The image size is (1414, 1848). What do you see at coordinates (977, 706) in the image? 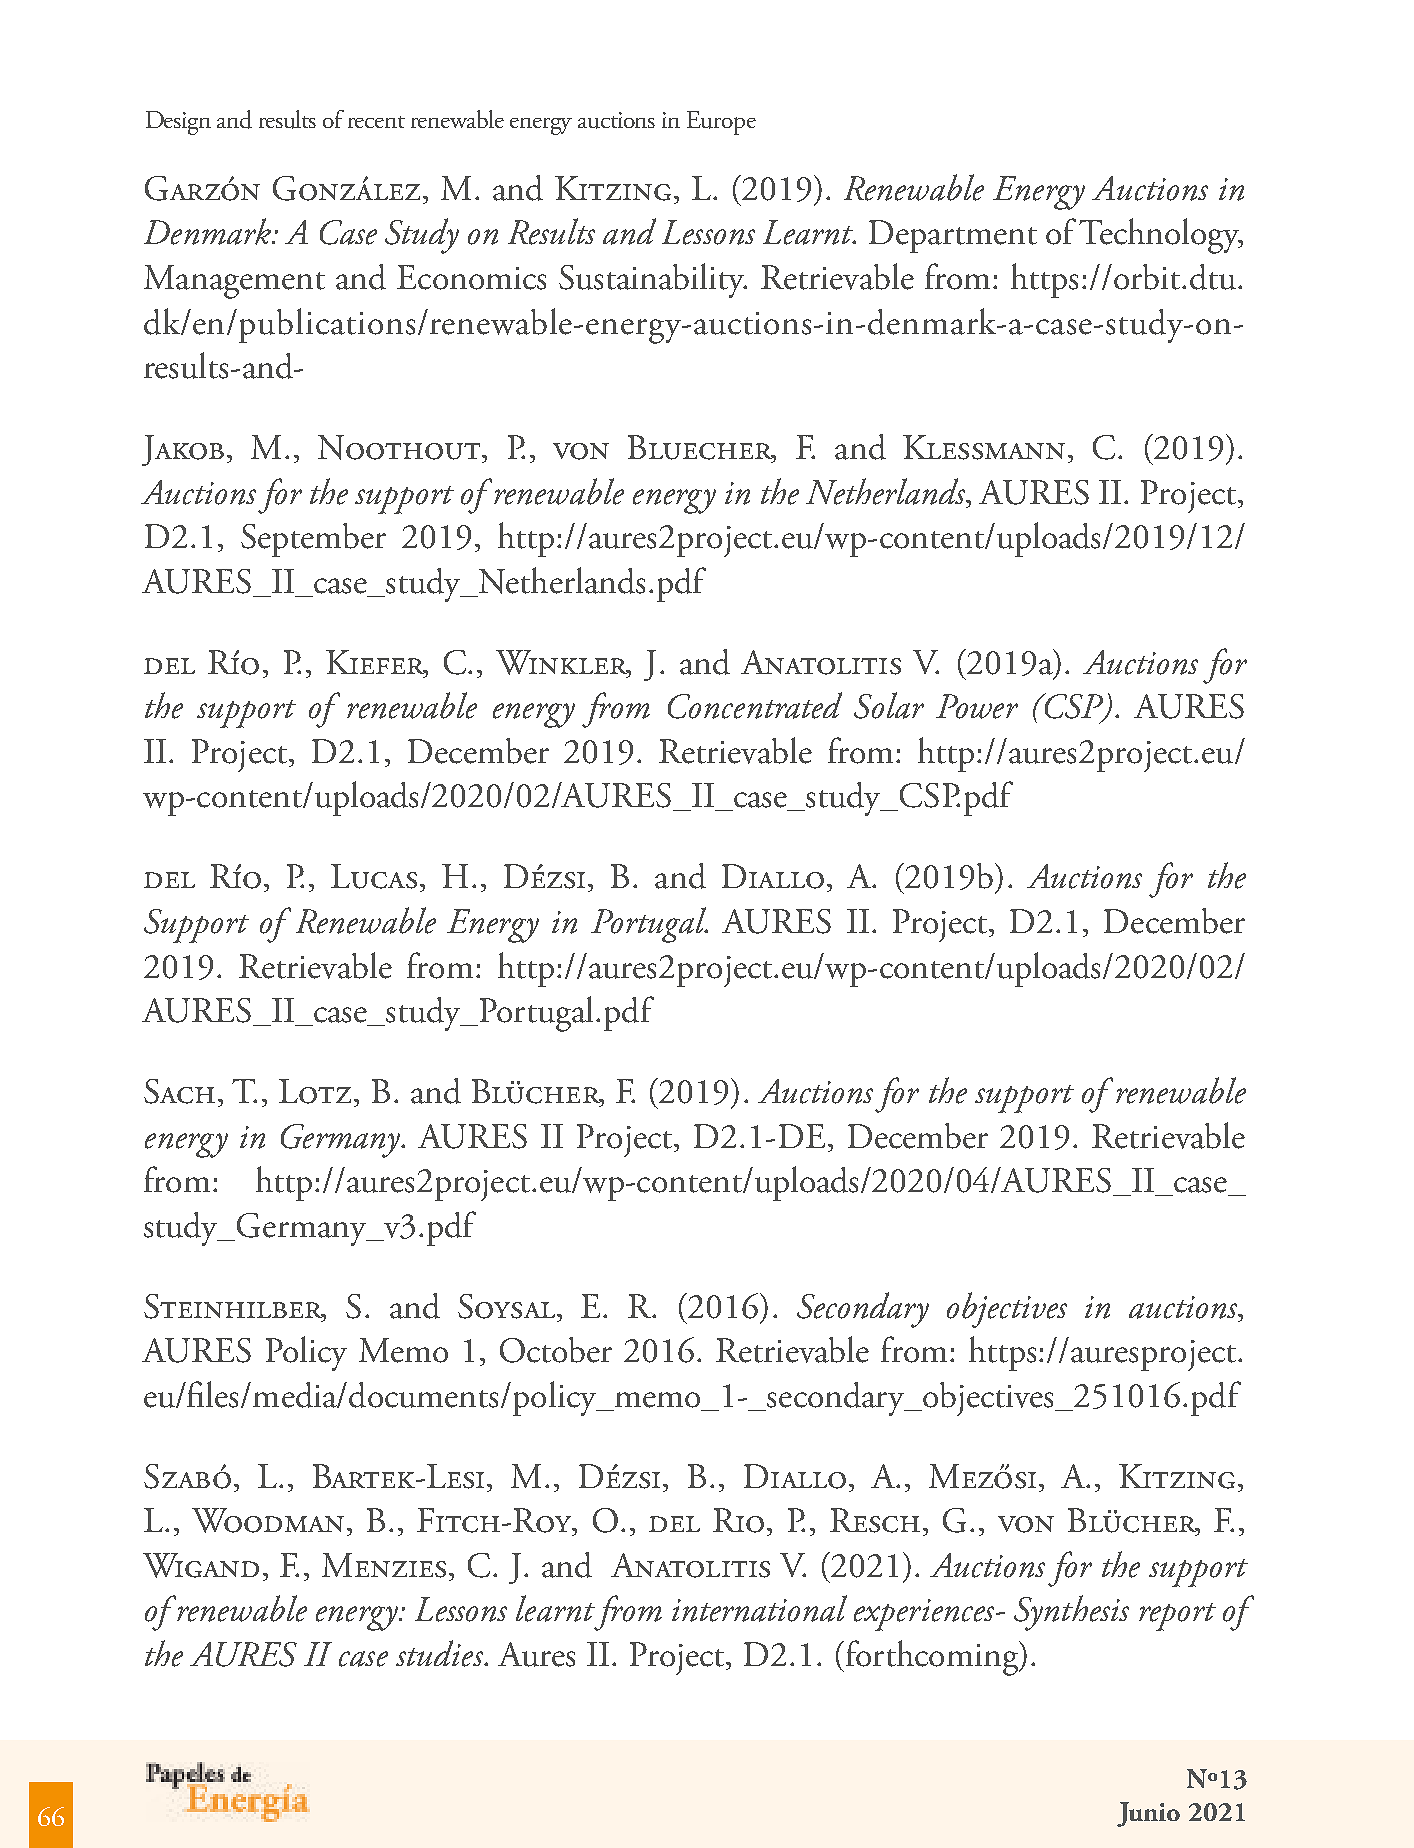
I see `Power` at bounding box center [977, 706].
